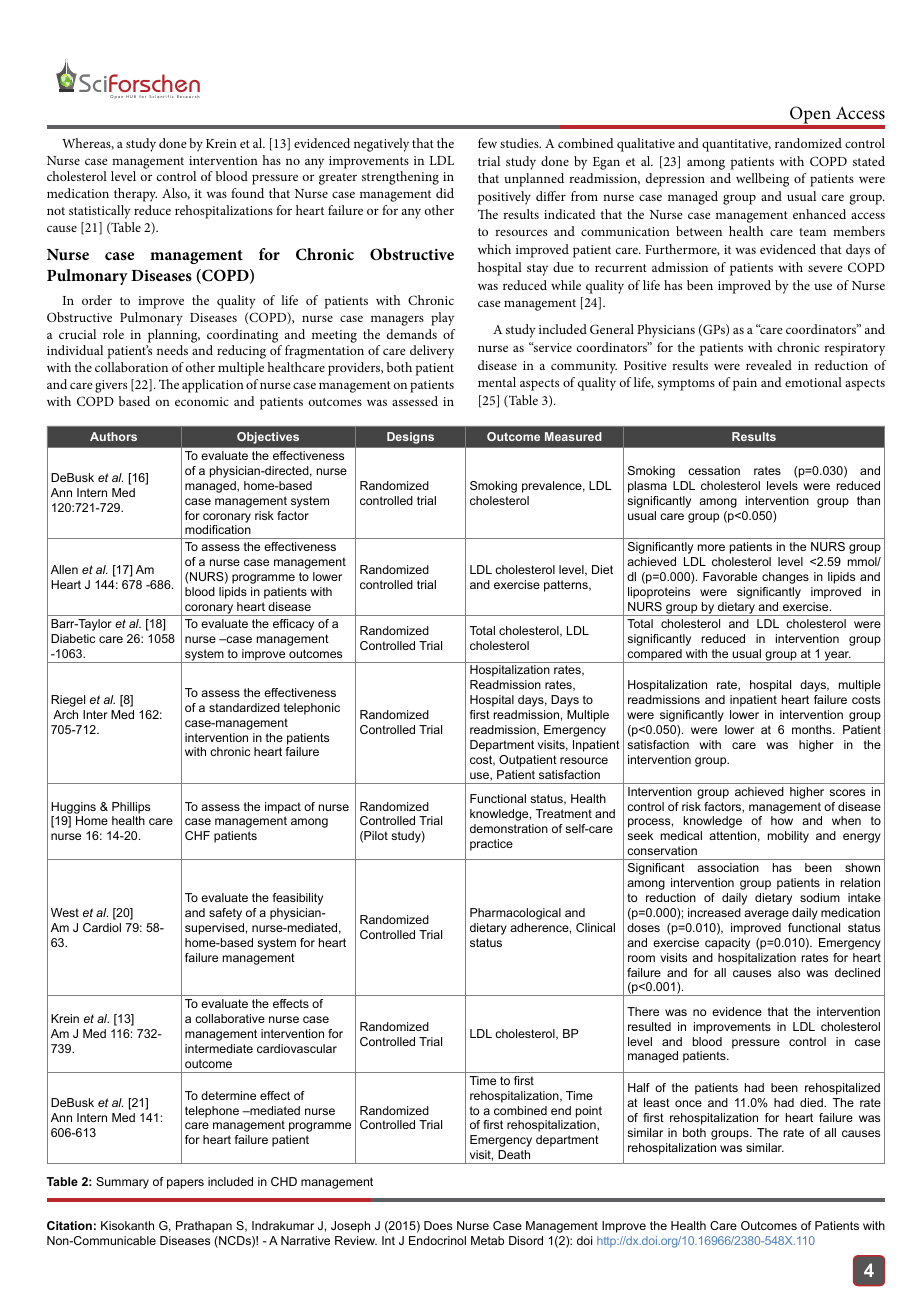 The height and width of the image is (1308, 924). Describe the element at coordinates (714, 470) in the image. I see `cessation` at that location.
